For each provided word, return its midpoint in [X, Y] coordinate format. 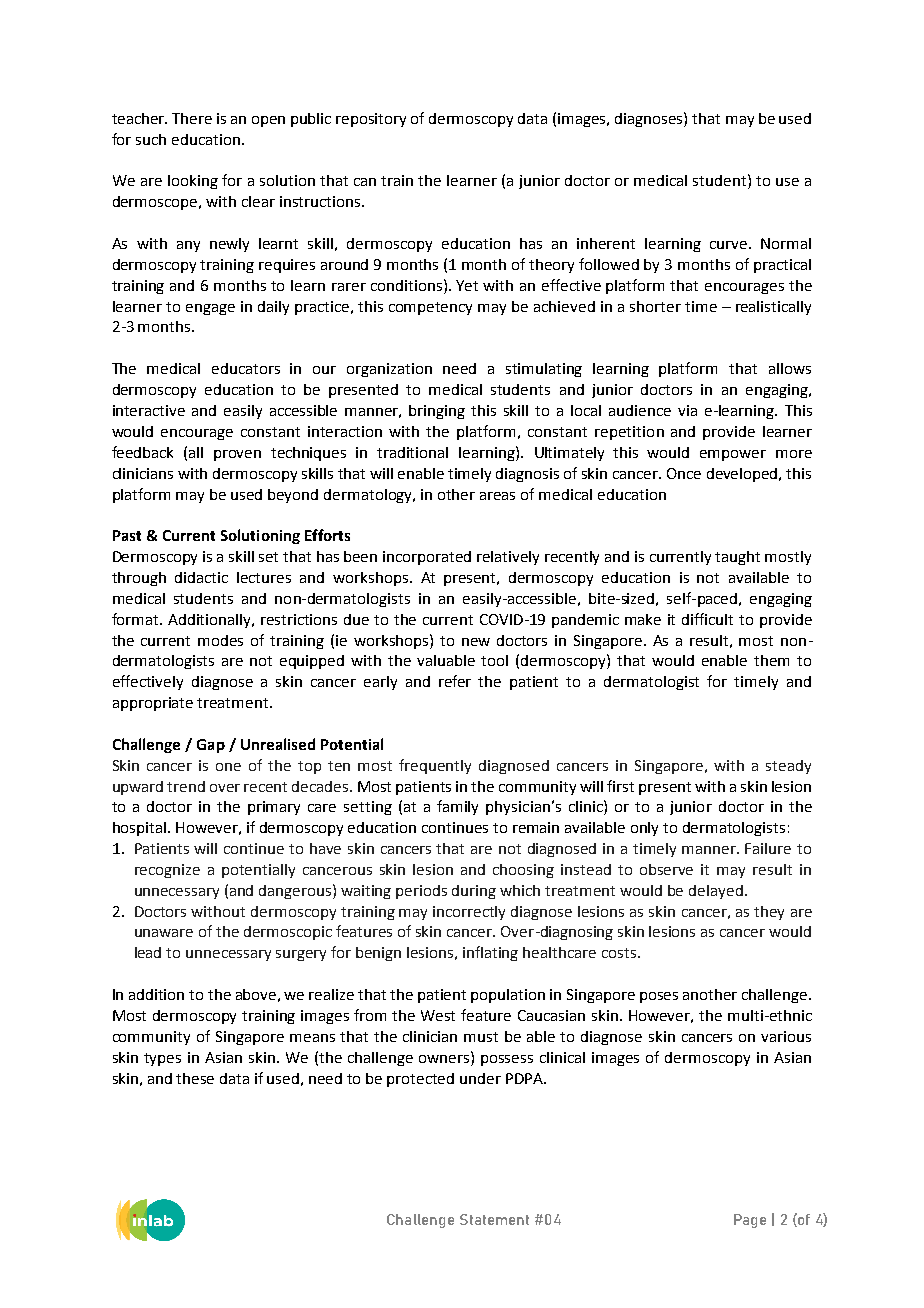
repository [371, 120]
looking [193, 182]
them [771, 660]
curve [728, 245]
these [195, 1078]
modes [220, 640]
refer [455, 681]
